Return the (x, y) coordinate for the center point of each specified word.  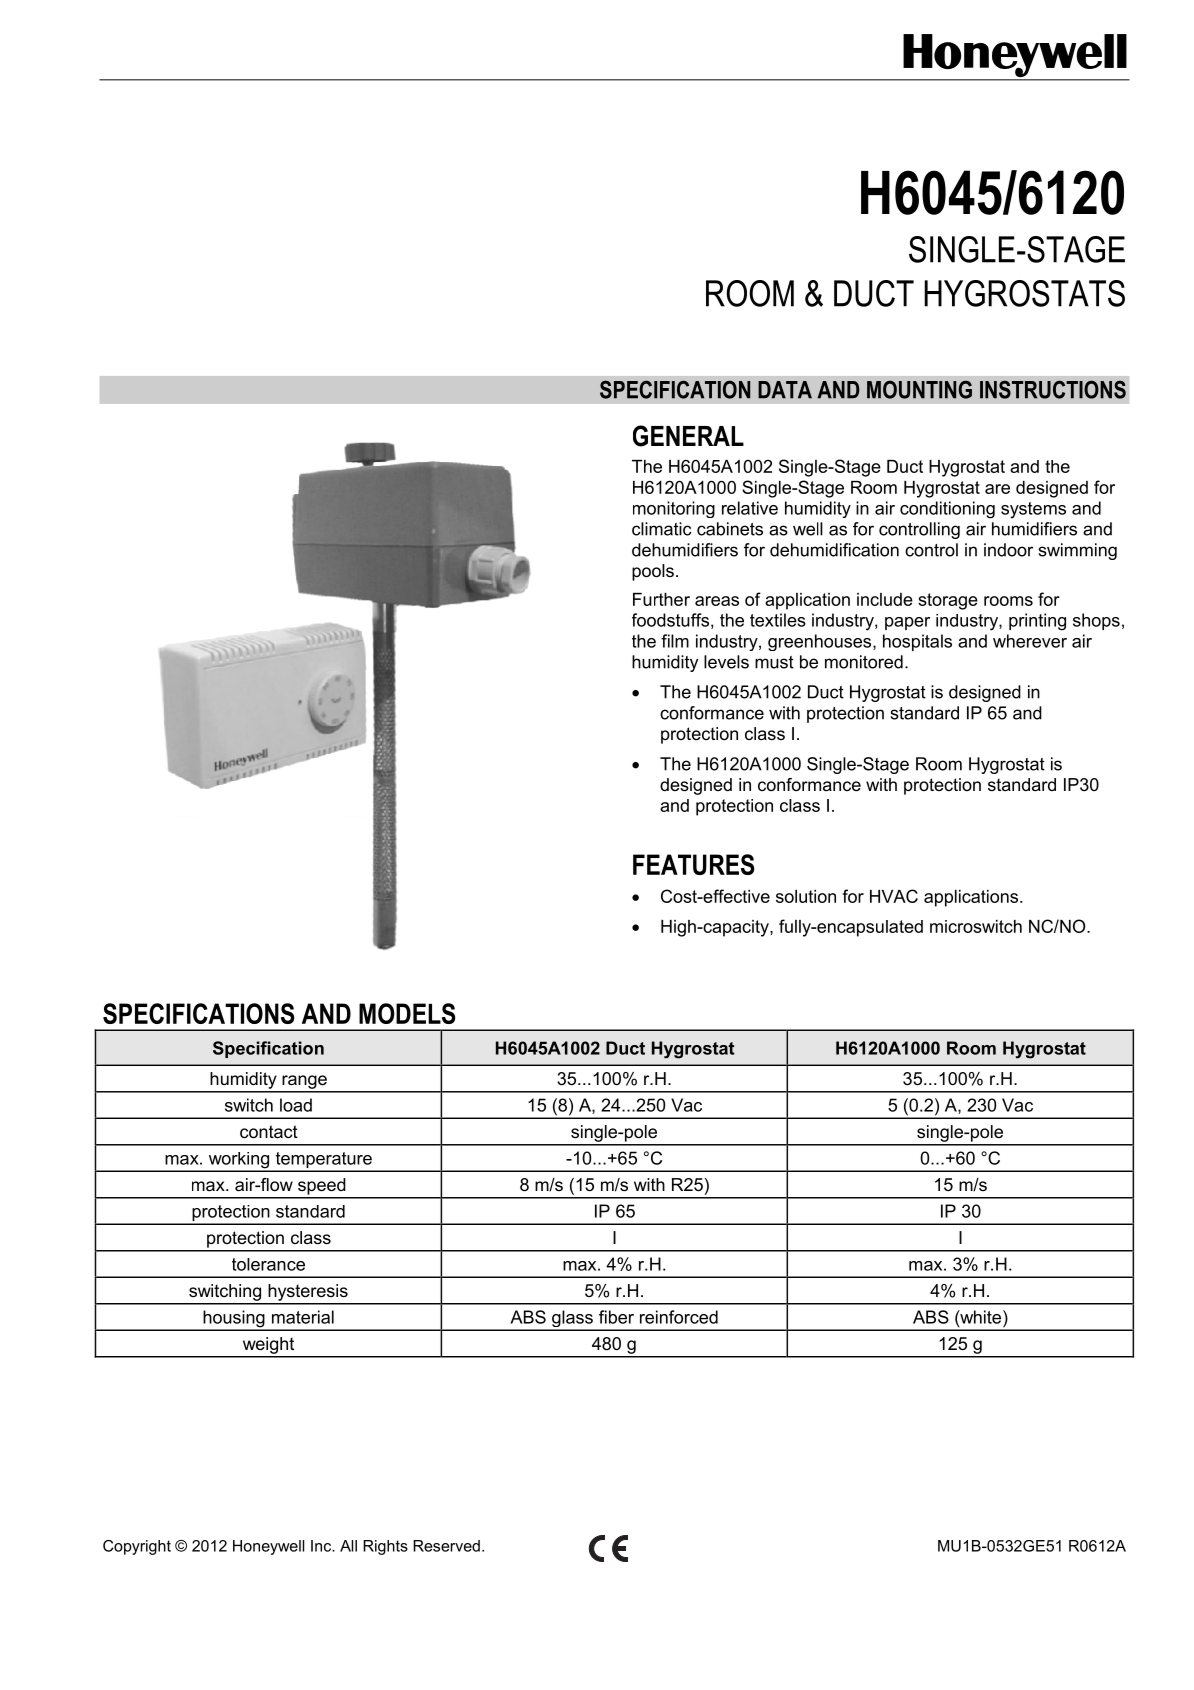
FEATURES (693, 864)
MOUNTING (919, 389)
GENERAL (688, 436)
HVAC (894, 896)
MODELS (407, 1013)
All (348, 1546)
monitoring (674, 509)
